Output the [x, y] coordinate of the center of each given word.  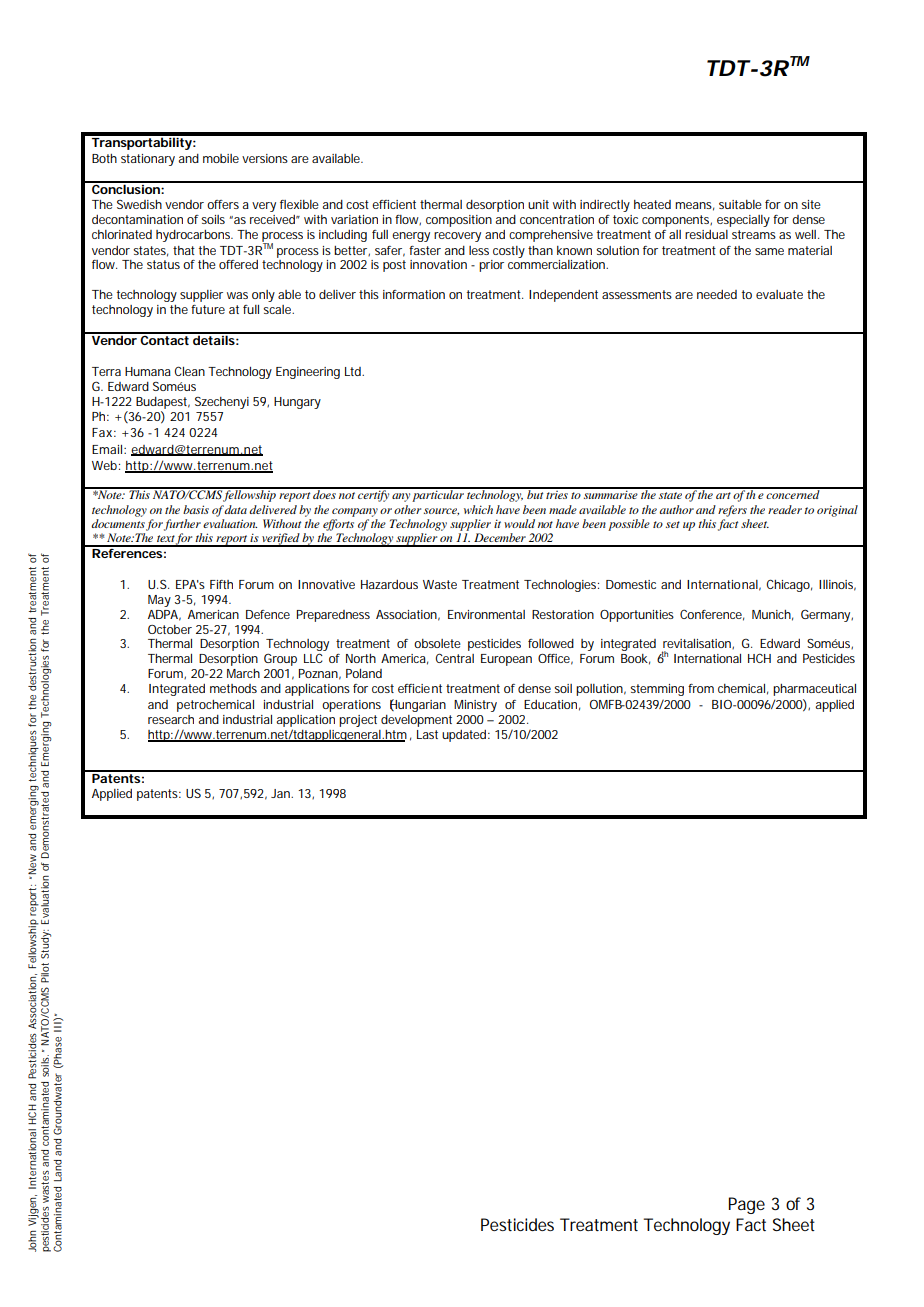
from [701, 688]
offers [223, 204]
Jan [281, 793]
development [416, 721]
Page [747, 1205]
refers [732, 511]
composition [459, 221]
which [478, 509]
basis [196, 509]
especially [743, 221]
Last [427, 734]
